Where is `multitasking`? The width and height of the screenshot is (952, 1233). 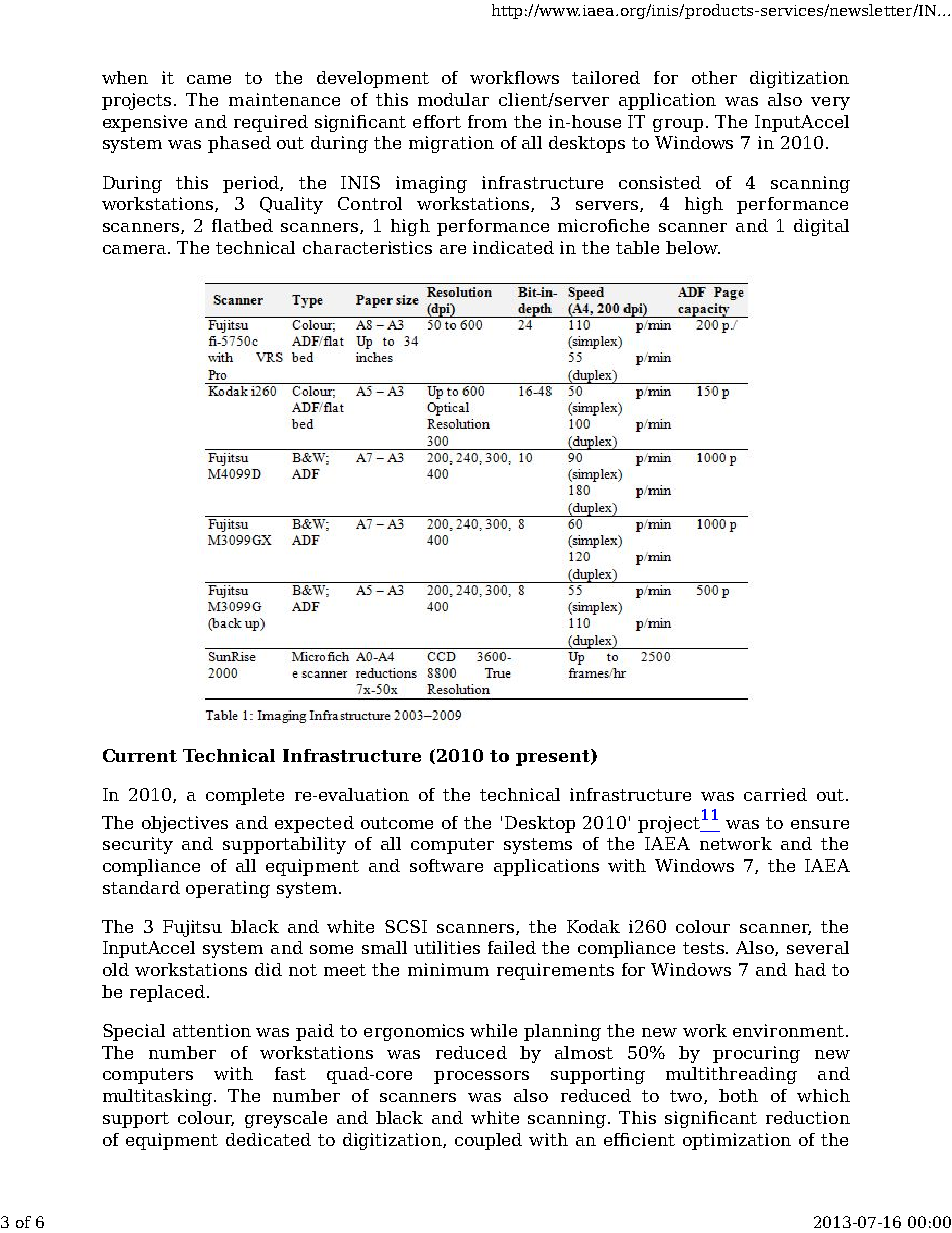
multitasking is located at coordinates (157, 1097).
